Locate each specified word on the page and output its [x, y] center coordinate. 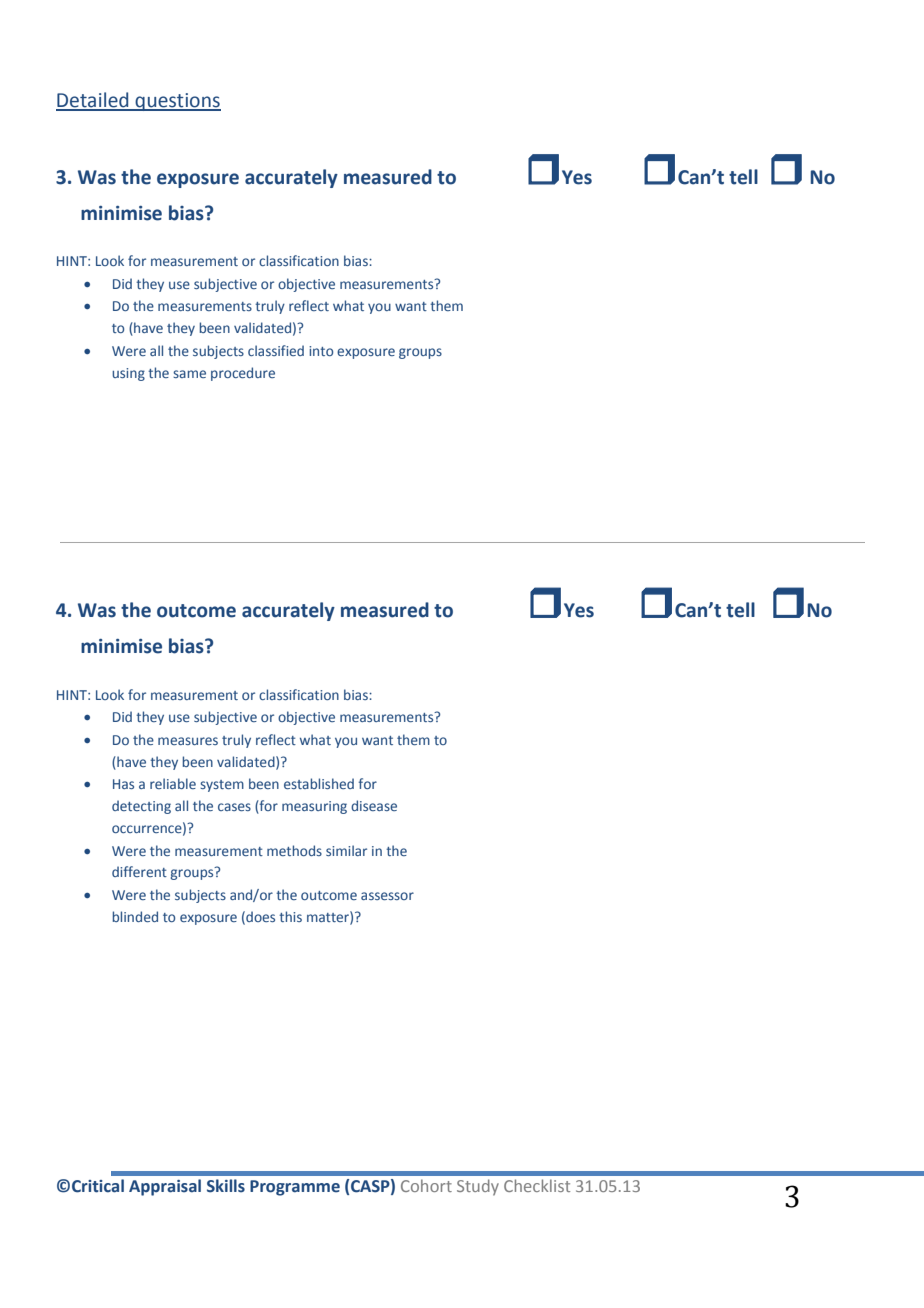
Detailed [93, 101]
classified [276, 350]
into [321, 351]
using [128, 374]
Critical [98, 1186]
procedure [243, 374]
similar [346, 850]
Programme [295, 1188]
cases [234, 807]
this [290, 916]
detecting [141, 807]
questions [177, 102]
